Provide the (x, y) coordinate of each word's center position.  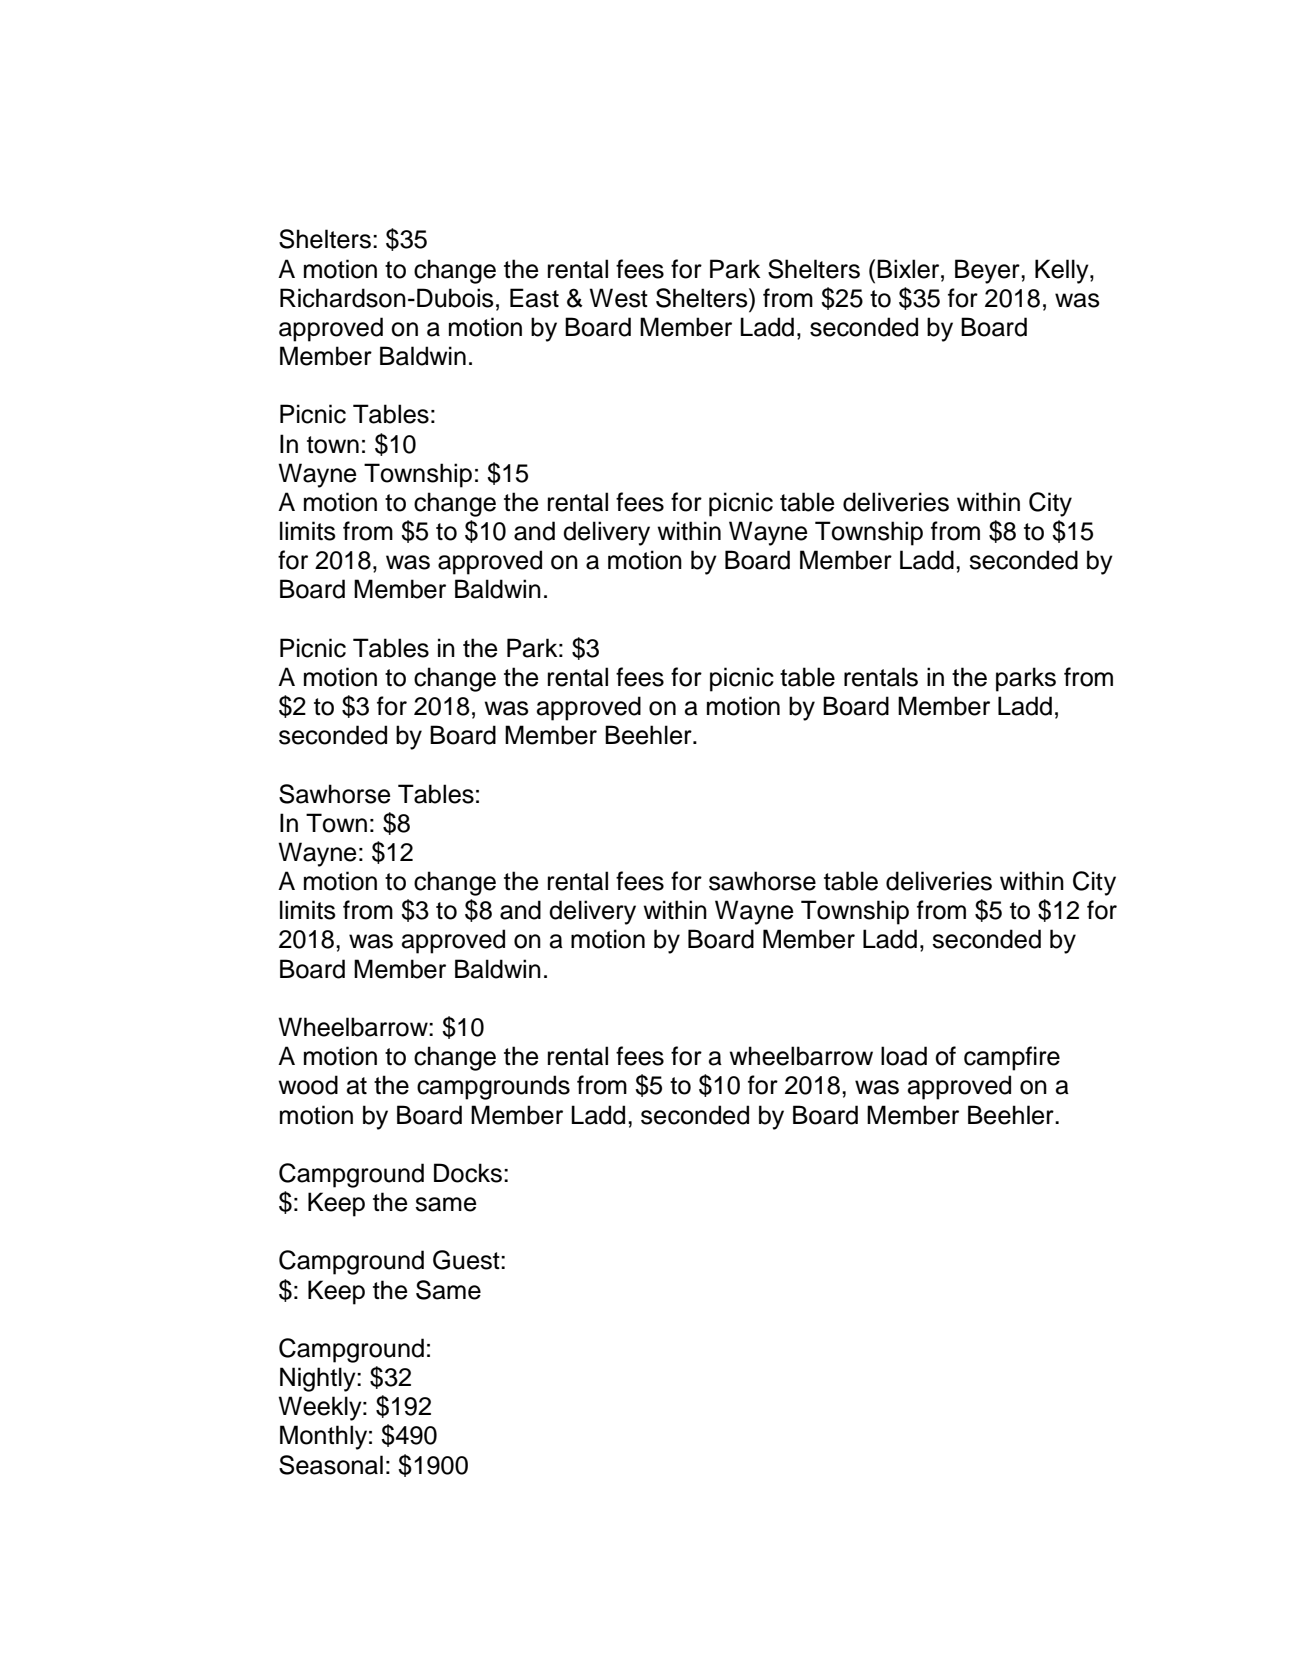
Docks (468, 1173)
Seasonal (331, 1465)
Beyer (988, 271)
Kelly (1063, 271)
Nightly (319, 1379)
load (904, 1056)
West (618, 298)
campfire (1012, 1058)
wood (308, 1085)
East (534, 298)
